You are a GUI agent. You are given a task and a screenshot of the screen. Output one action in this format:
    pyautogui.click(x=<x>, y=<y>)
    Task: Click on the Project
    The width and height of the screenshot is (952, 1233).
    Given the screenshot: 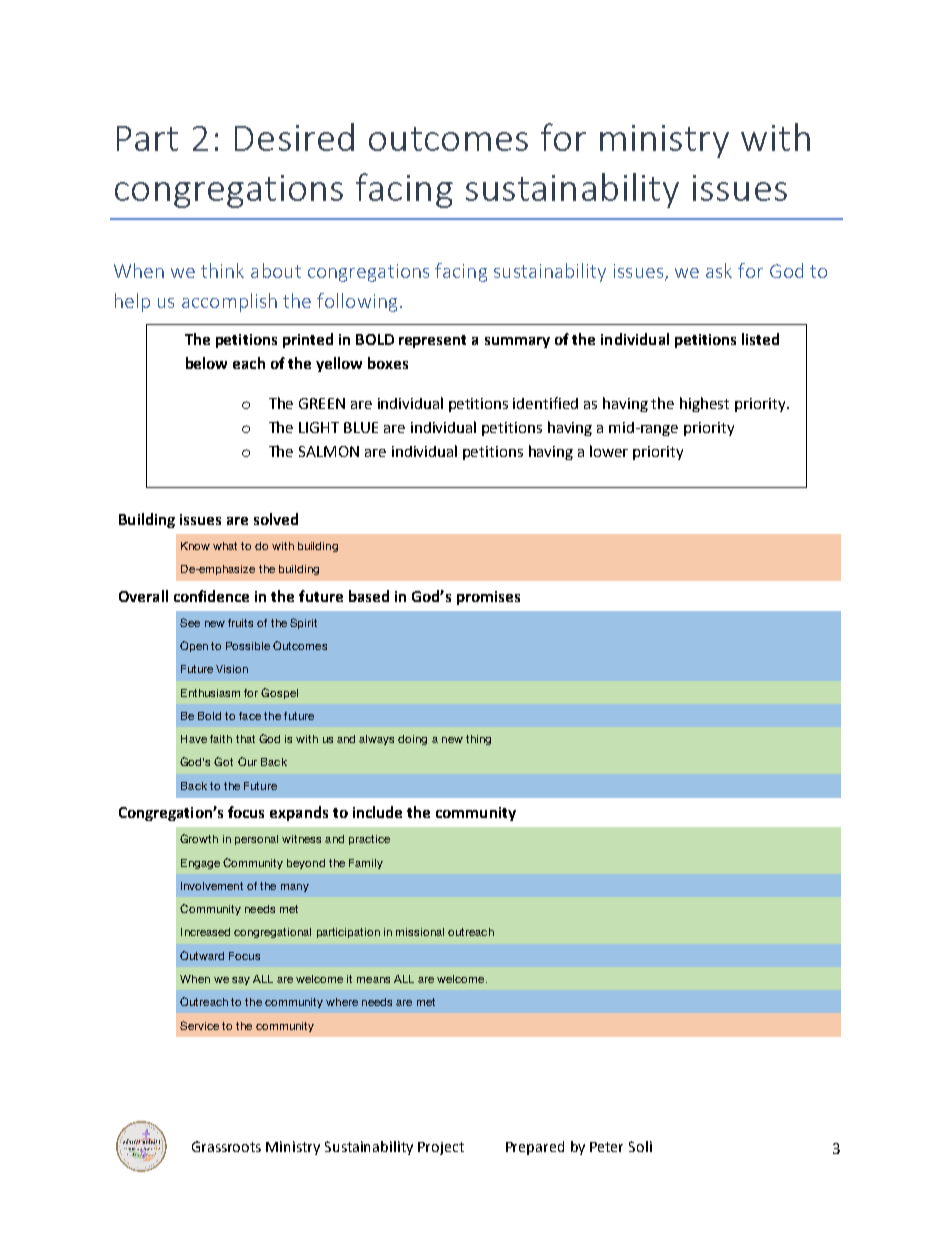 What is the action you would take?
    pyautogui.click(x=441, y=1148)
